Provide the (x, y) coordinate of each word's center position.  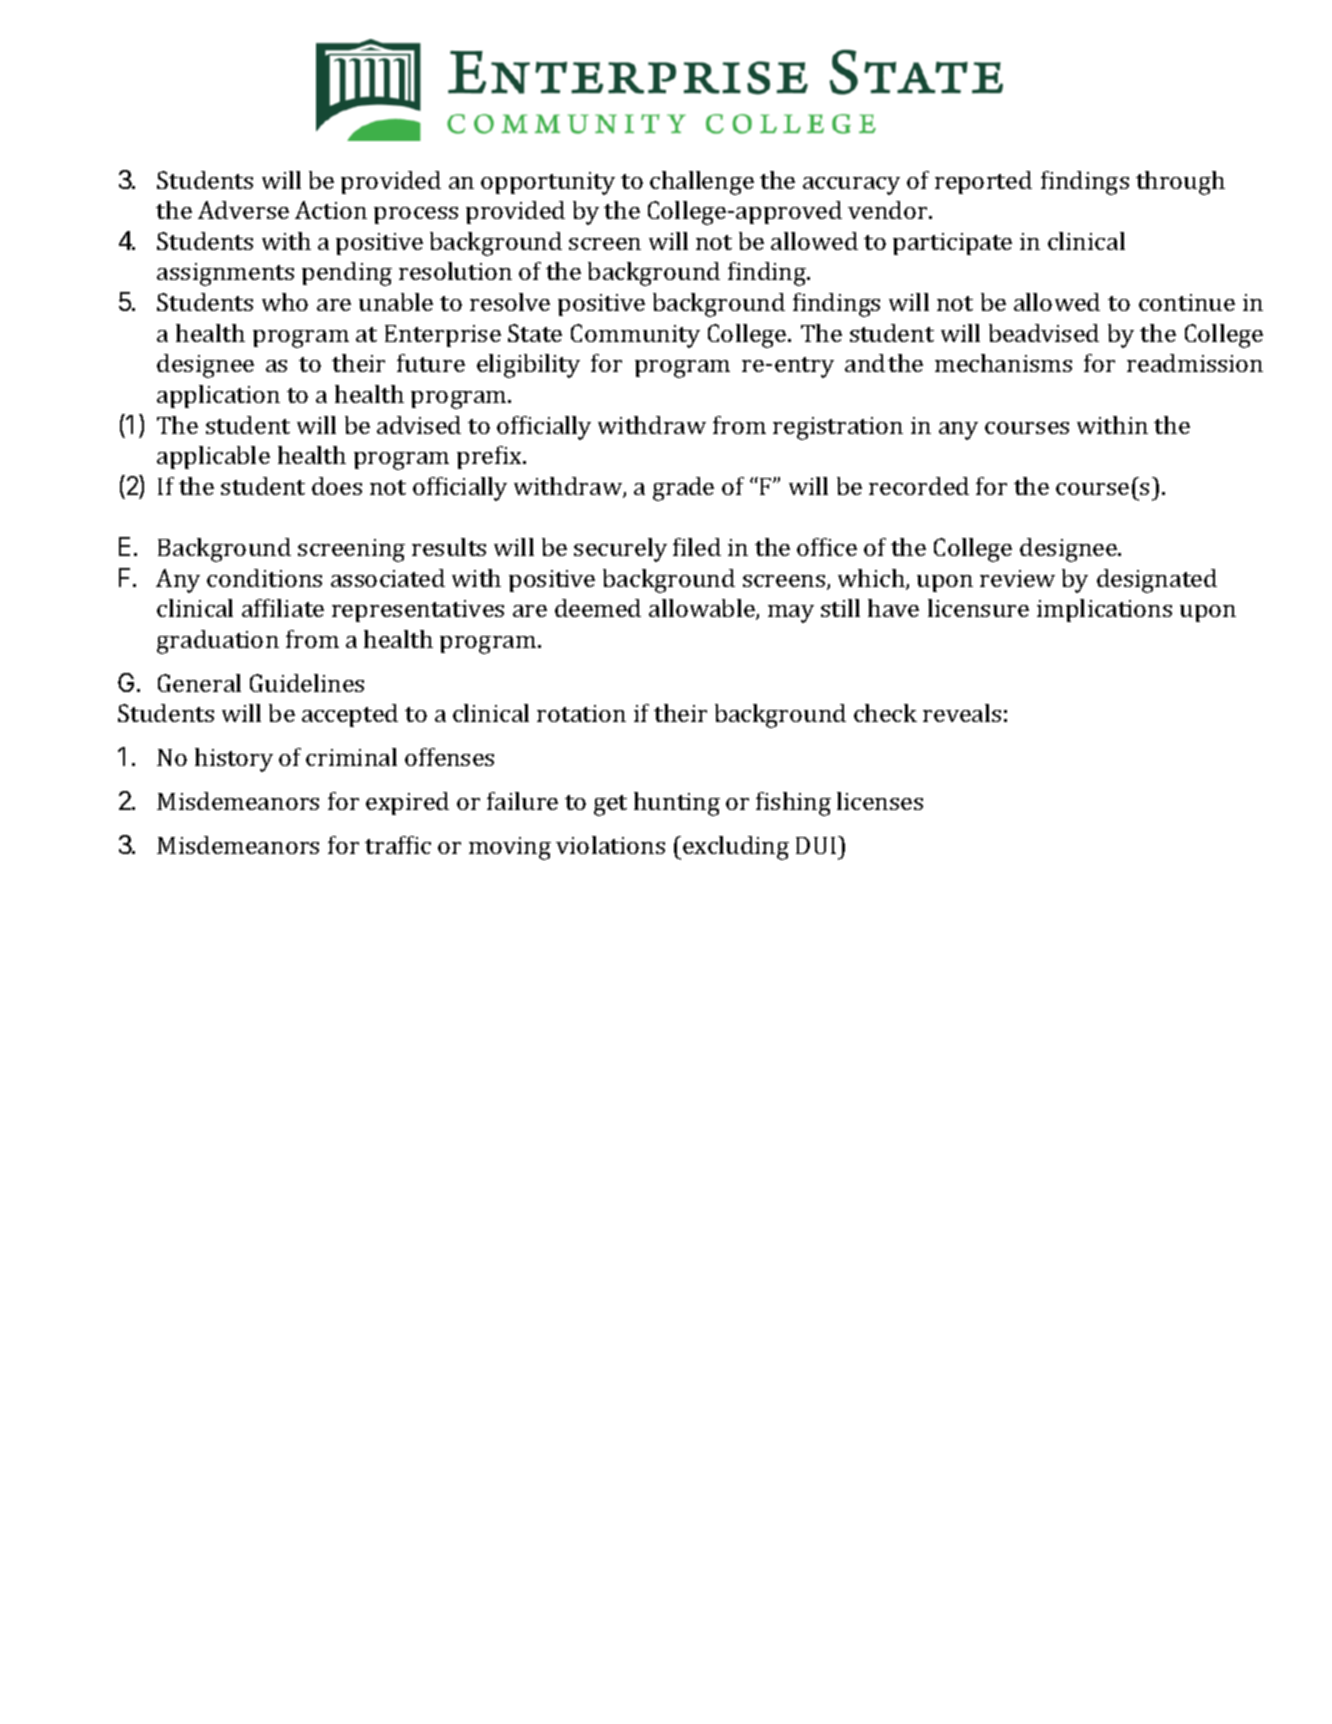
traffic (398, 845)
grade (683, 489)
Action (331, 210)
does (337, 486)
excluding (736, 848)
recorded (919, 486)
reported (983, 182)
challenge (702, 183)
